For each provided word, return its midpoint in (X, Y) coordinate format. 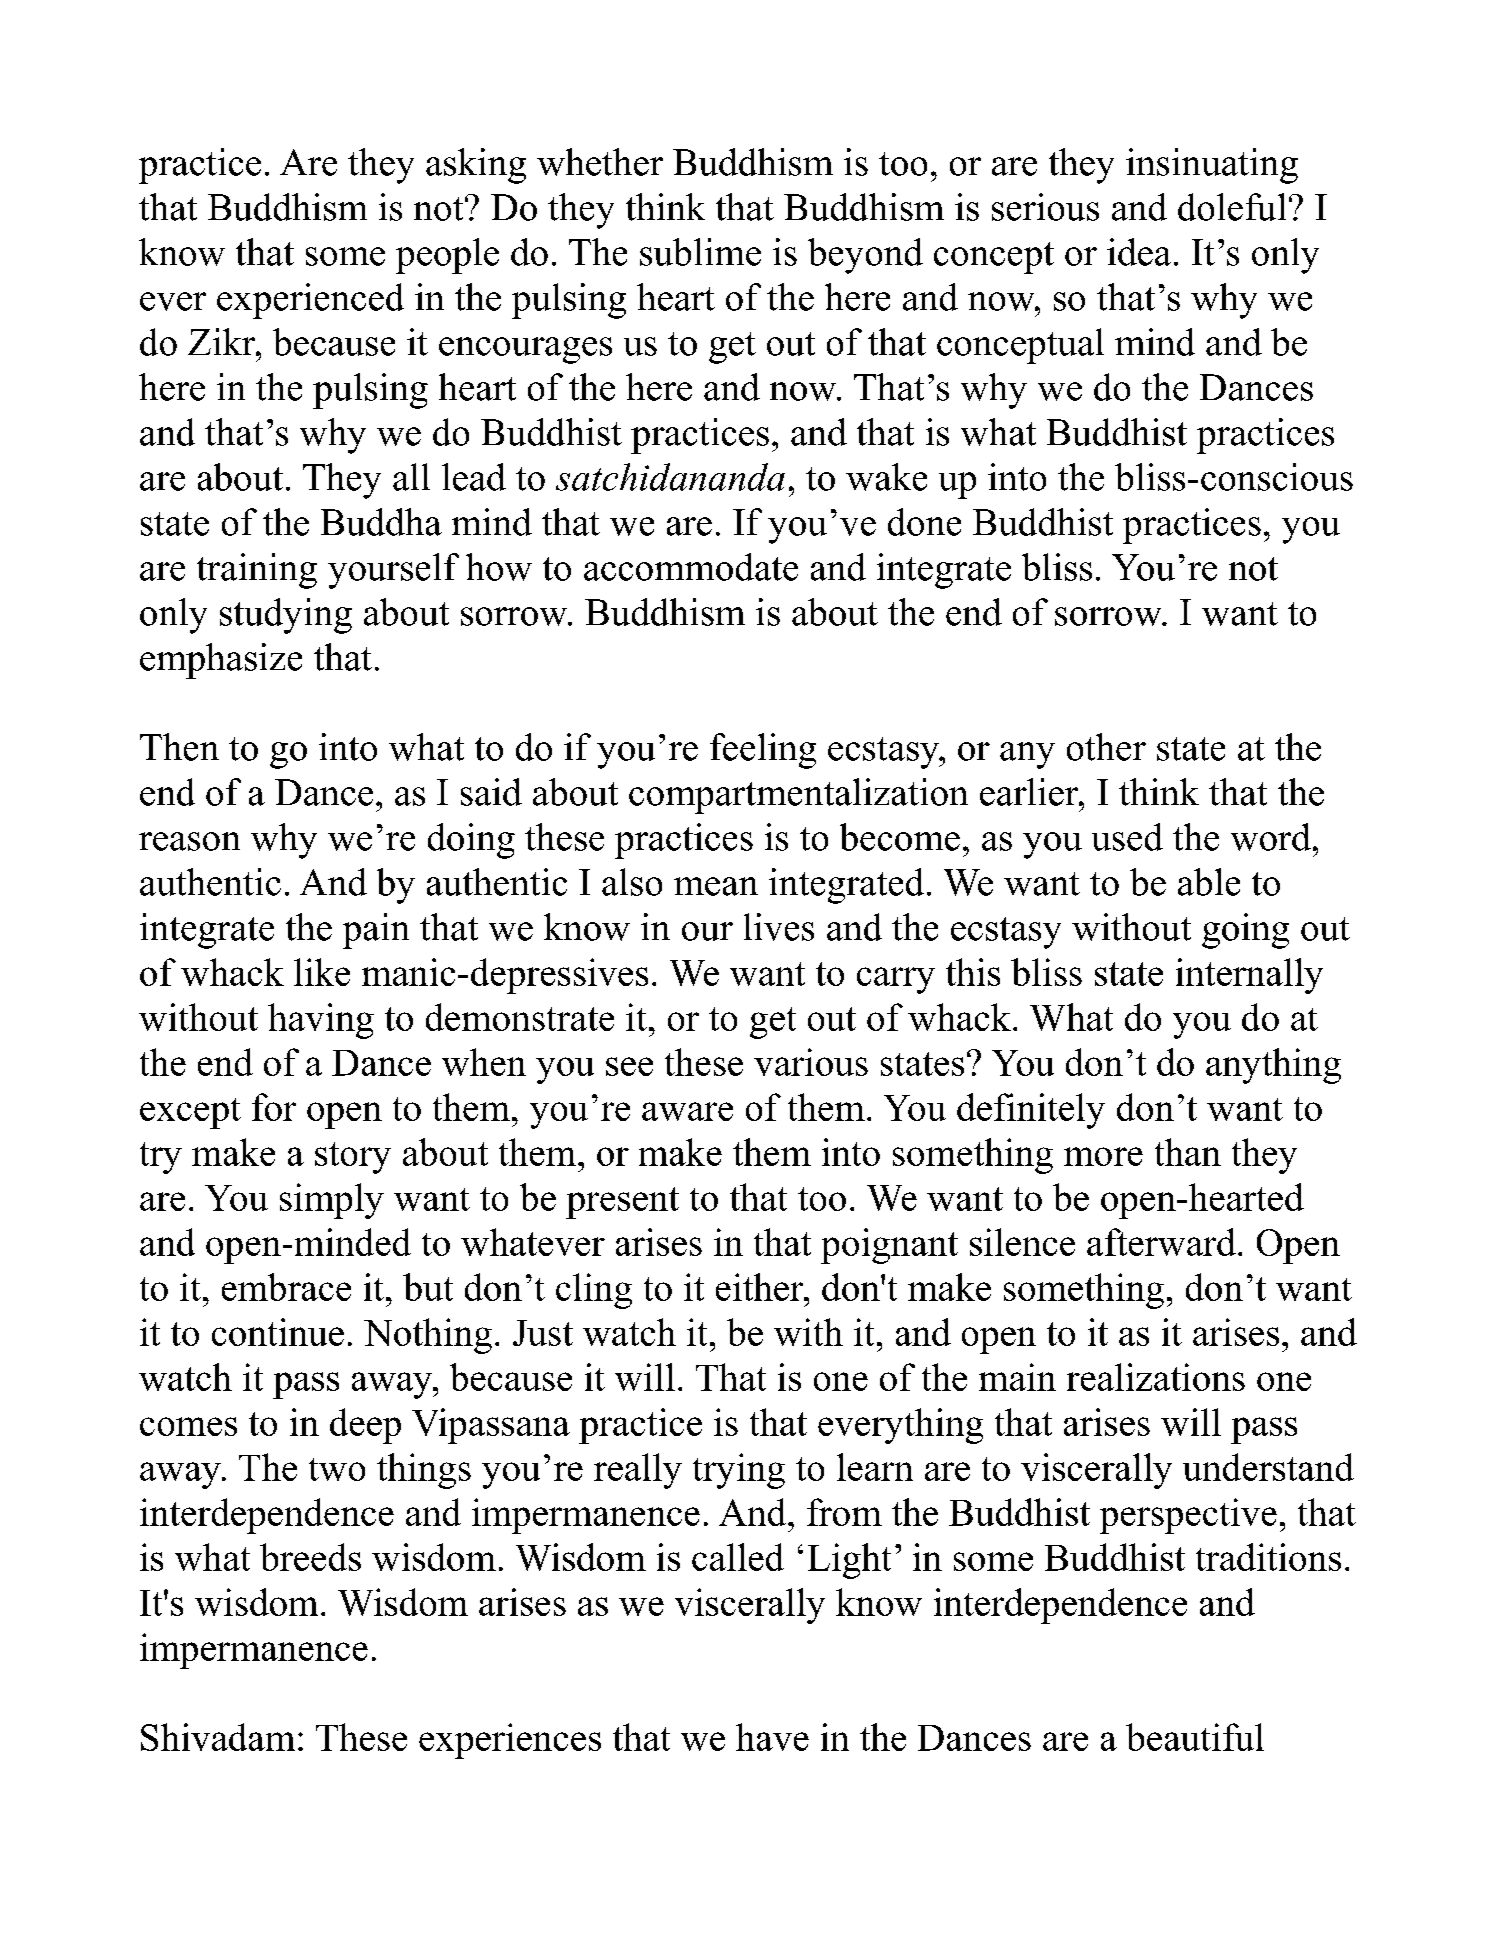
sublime (700, 252)
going (1245, 931)
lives (779, 927)
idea (1139, 252)
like (322, 972)
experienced (310, 301)
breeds (310, 1557)
